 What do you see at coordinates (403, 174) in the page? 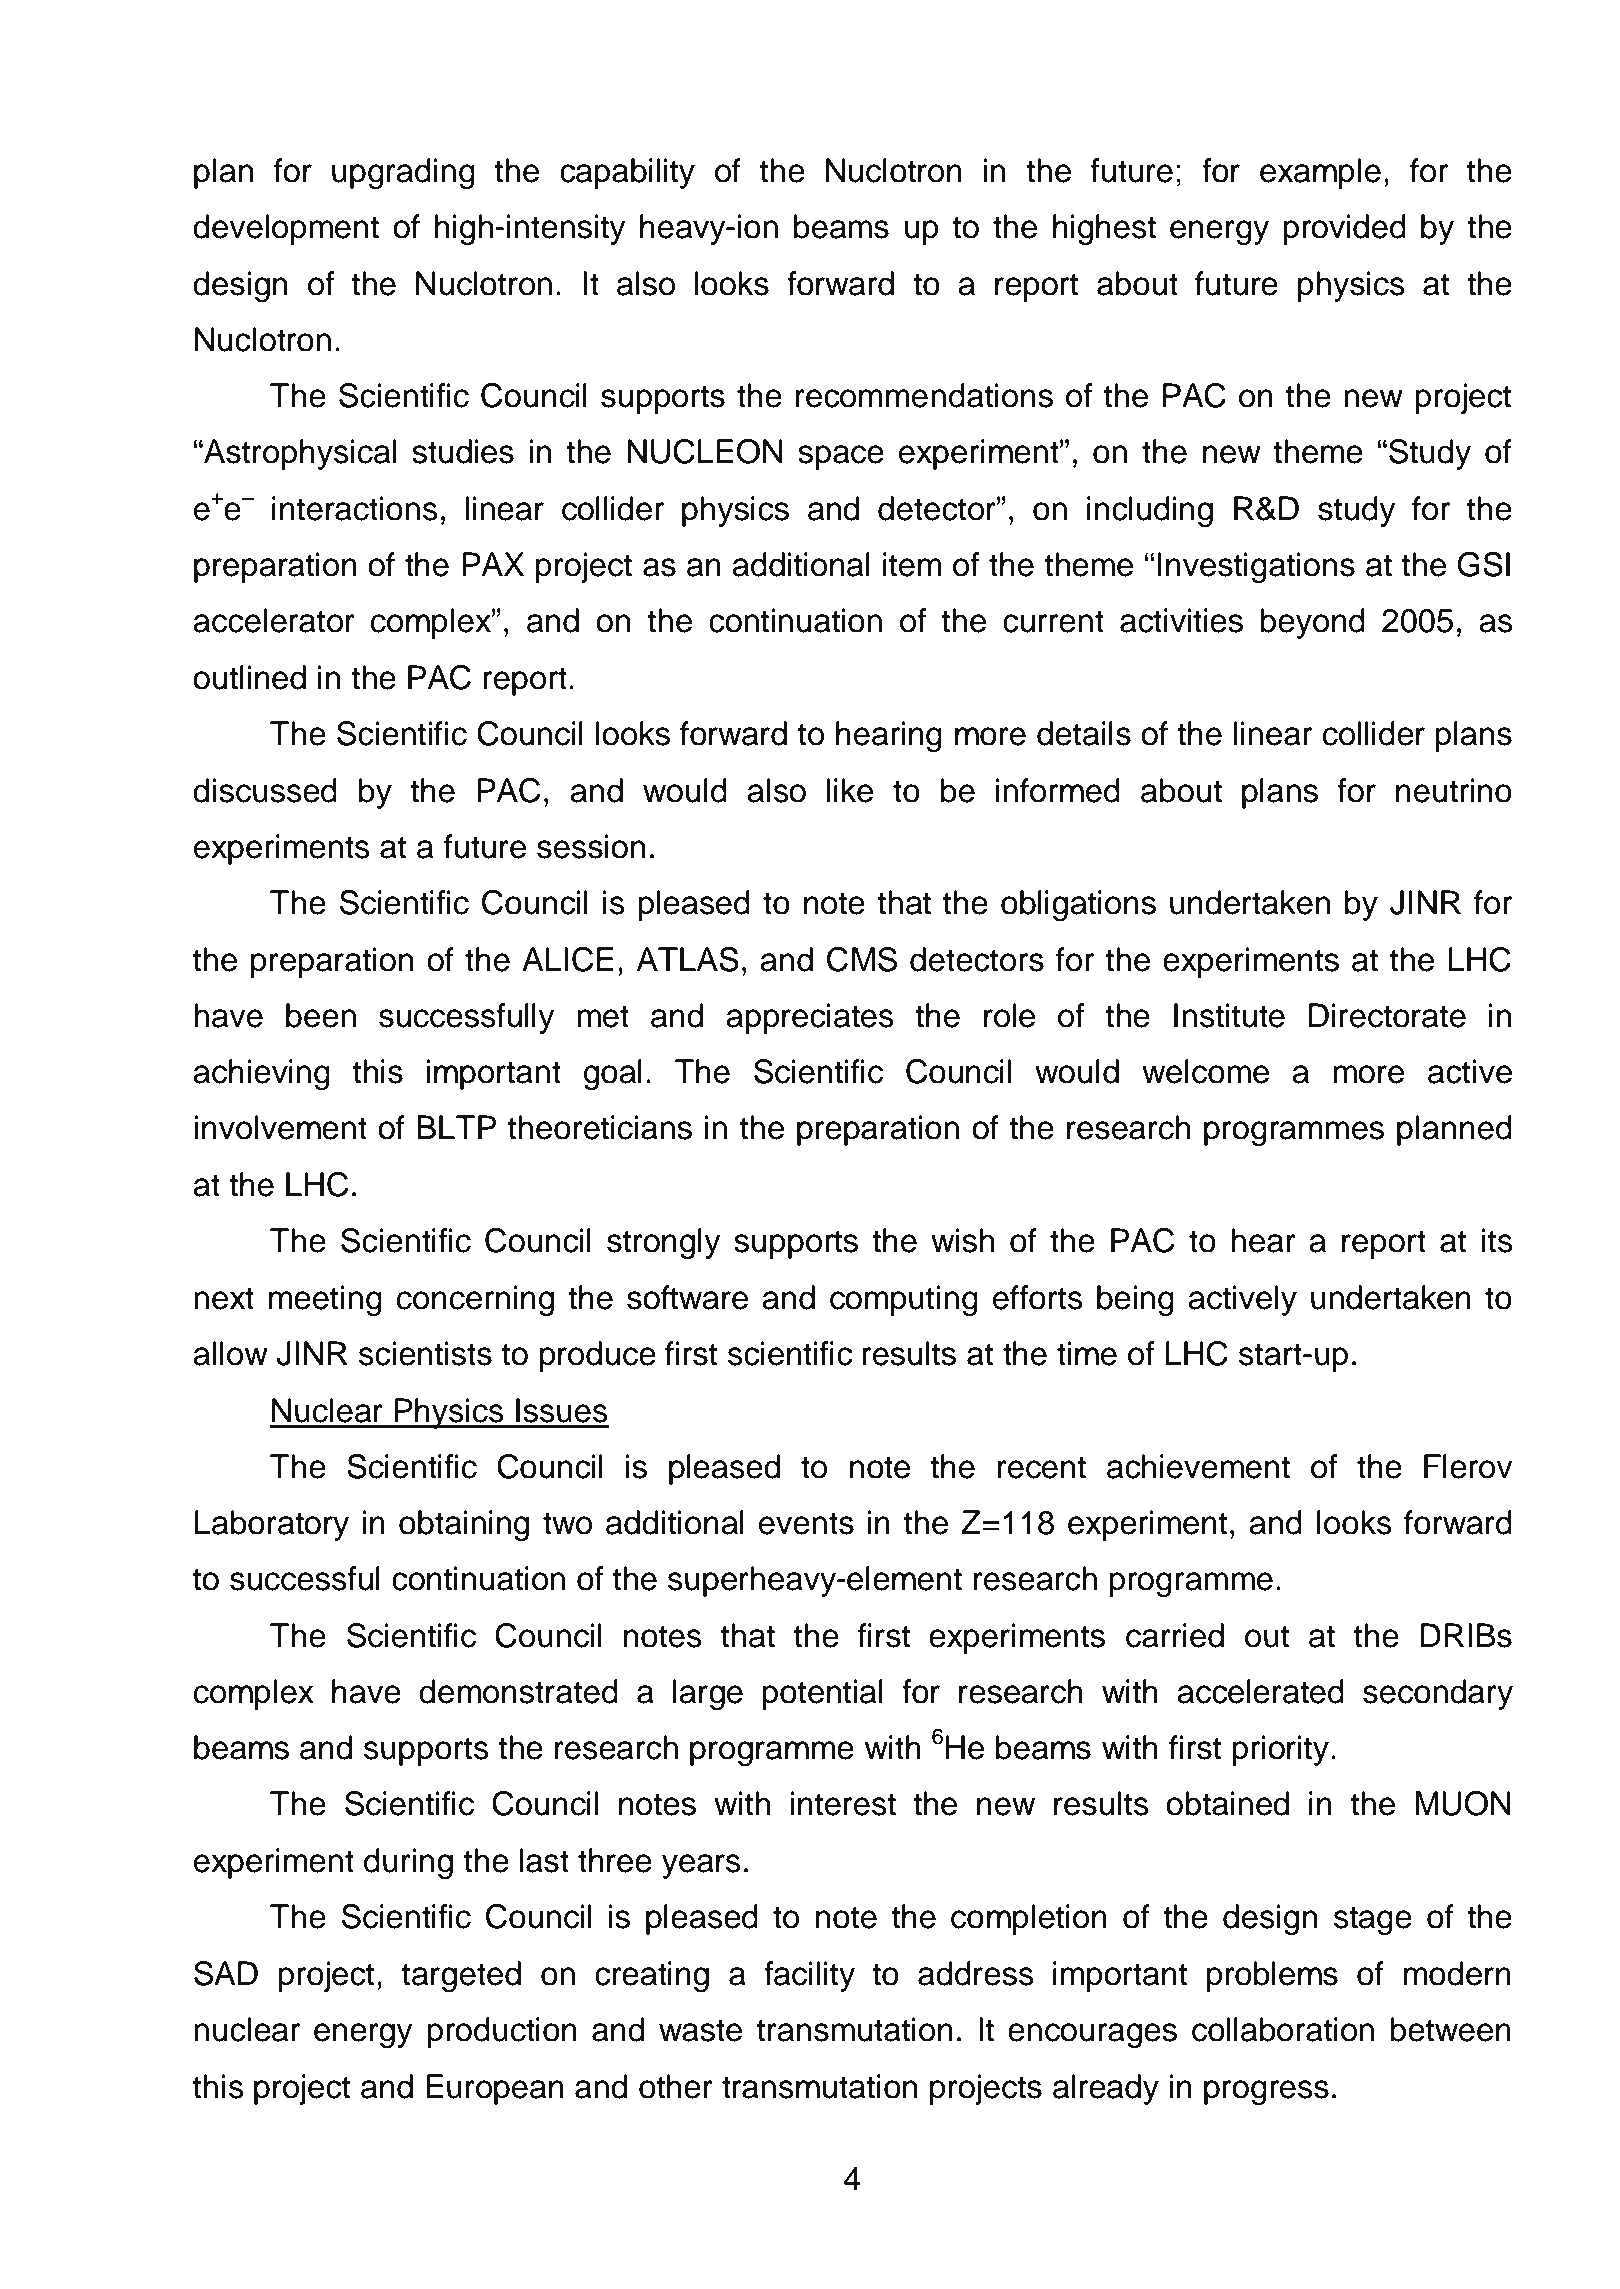
I see `upgrading` at bounding box center [403, 174].
